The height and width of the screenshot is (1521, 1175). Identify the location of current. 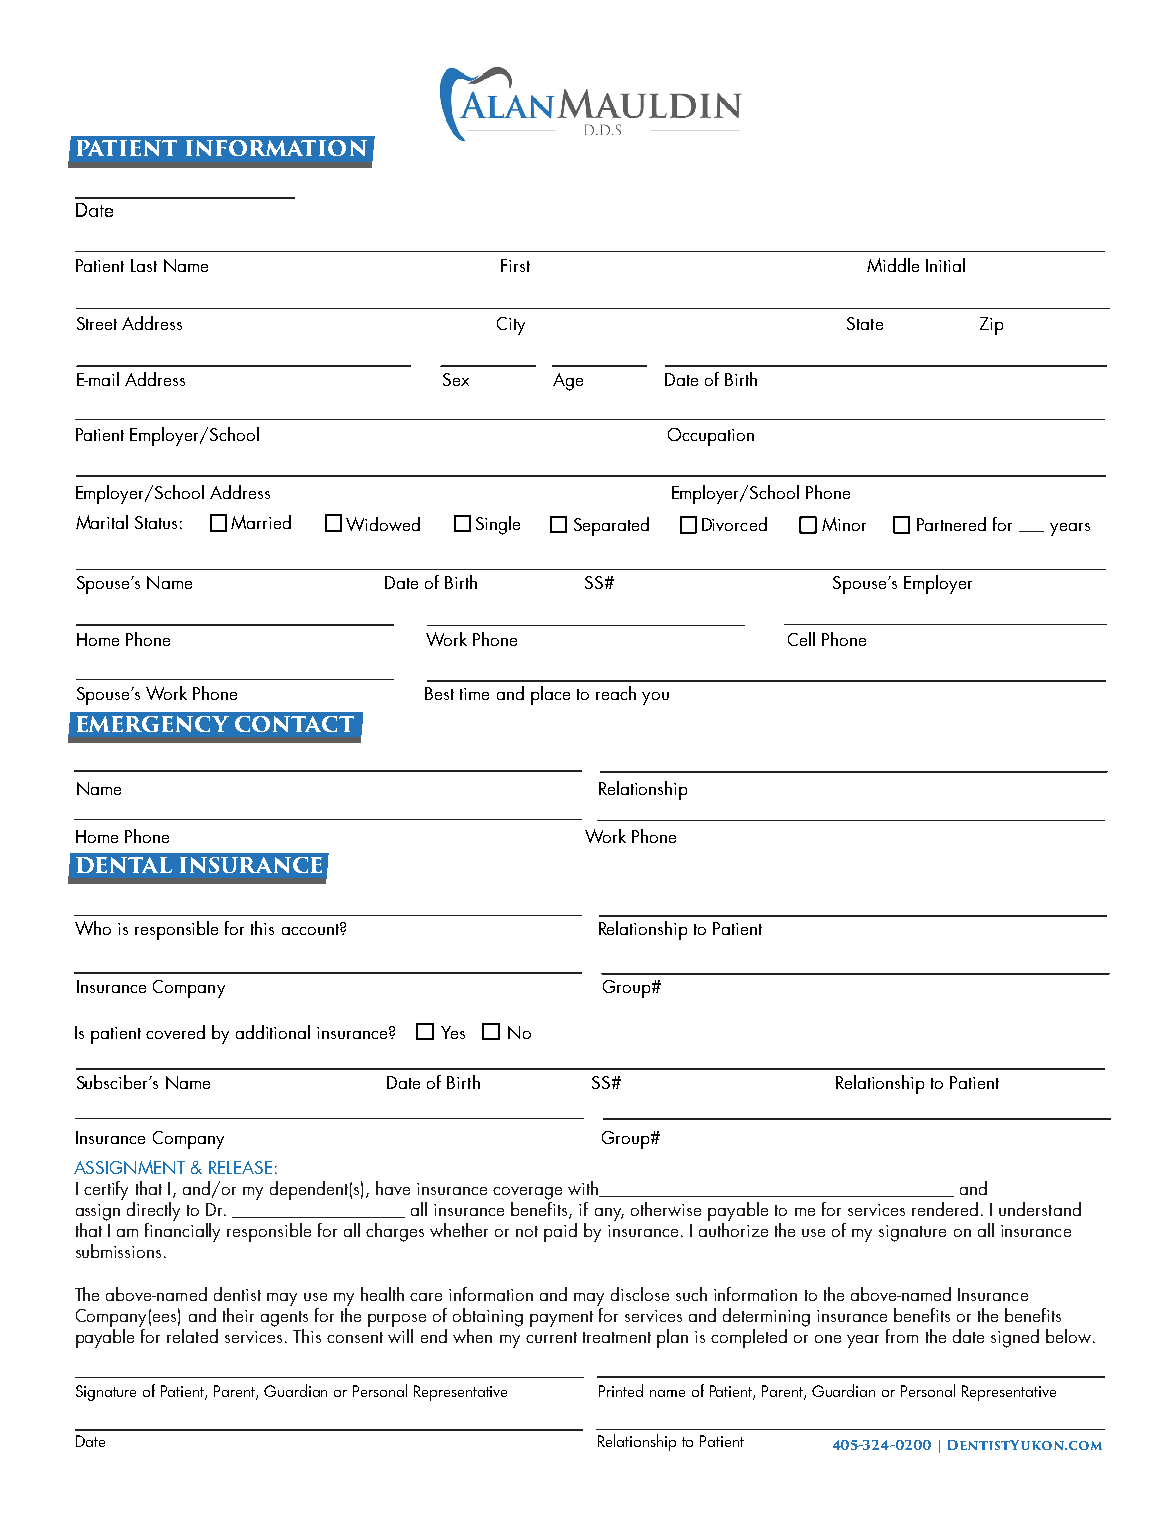
(551, 1337).
